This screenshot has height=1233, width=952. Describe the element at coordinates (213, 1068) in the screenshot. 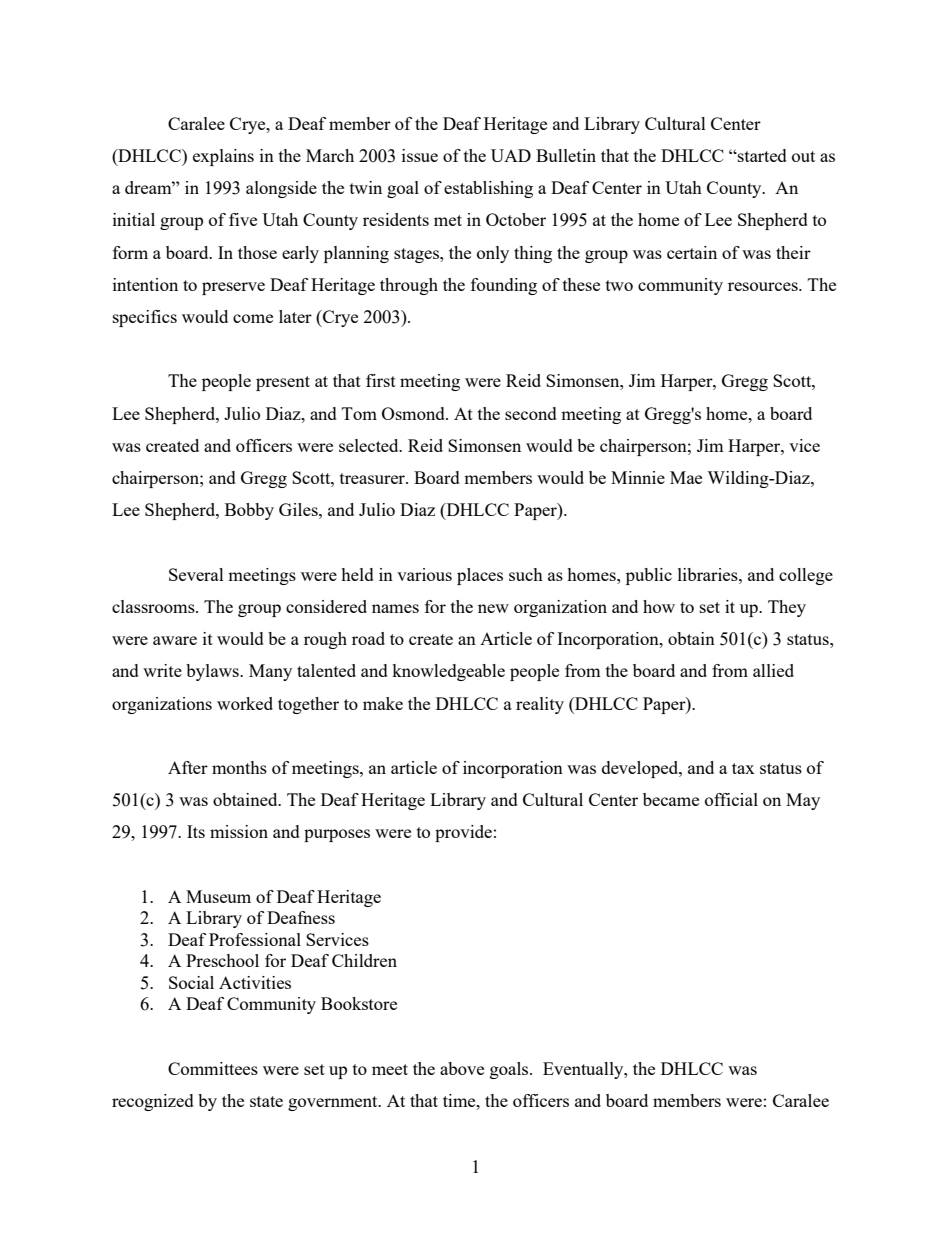

I see `Committees` at that location.
